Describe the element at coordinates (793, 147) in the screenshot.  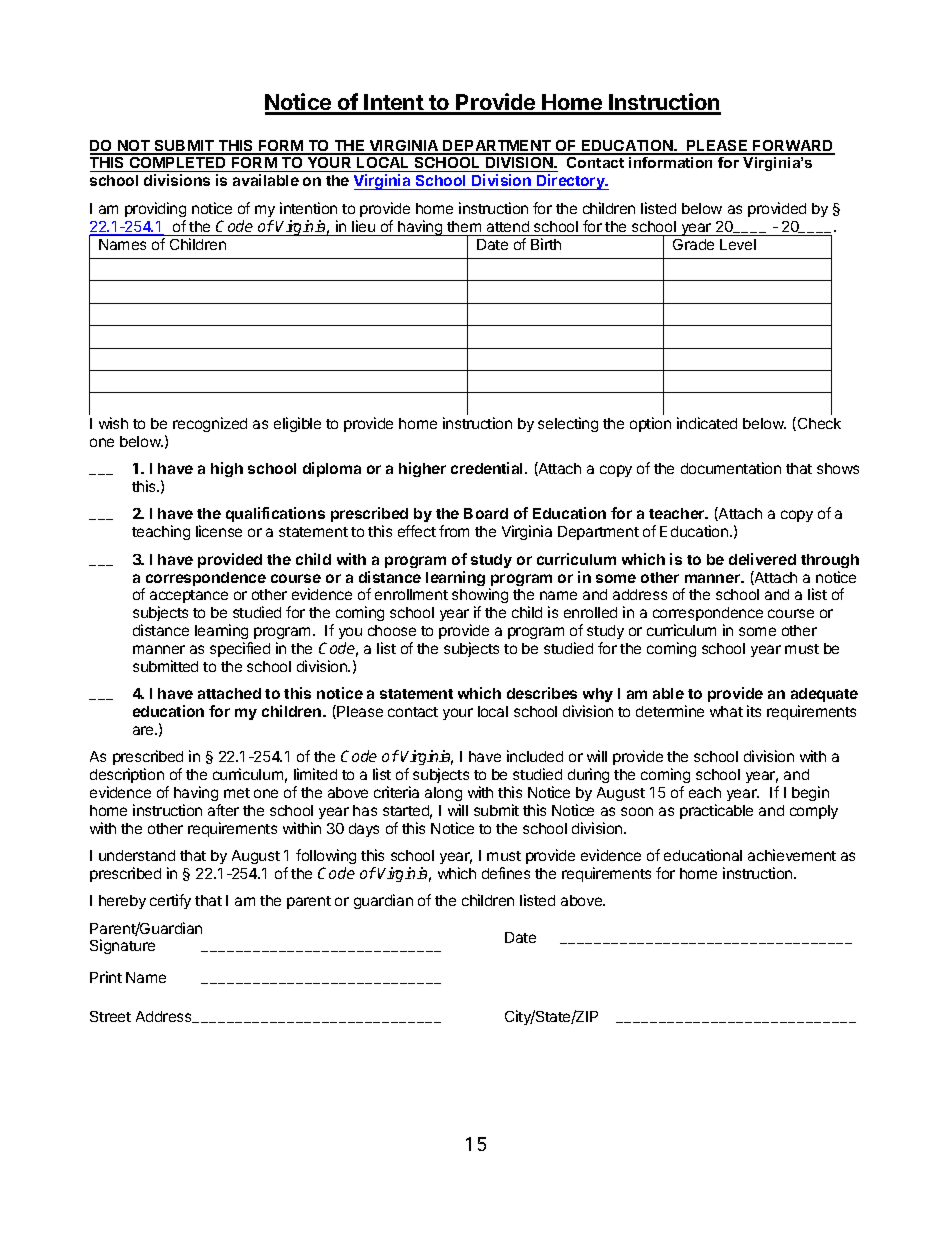
I see `FORWARD` at that location.
